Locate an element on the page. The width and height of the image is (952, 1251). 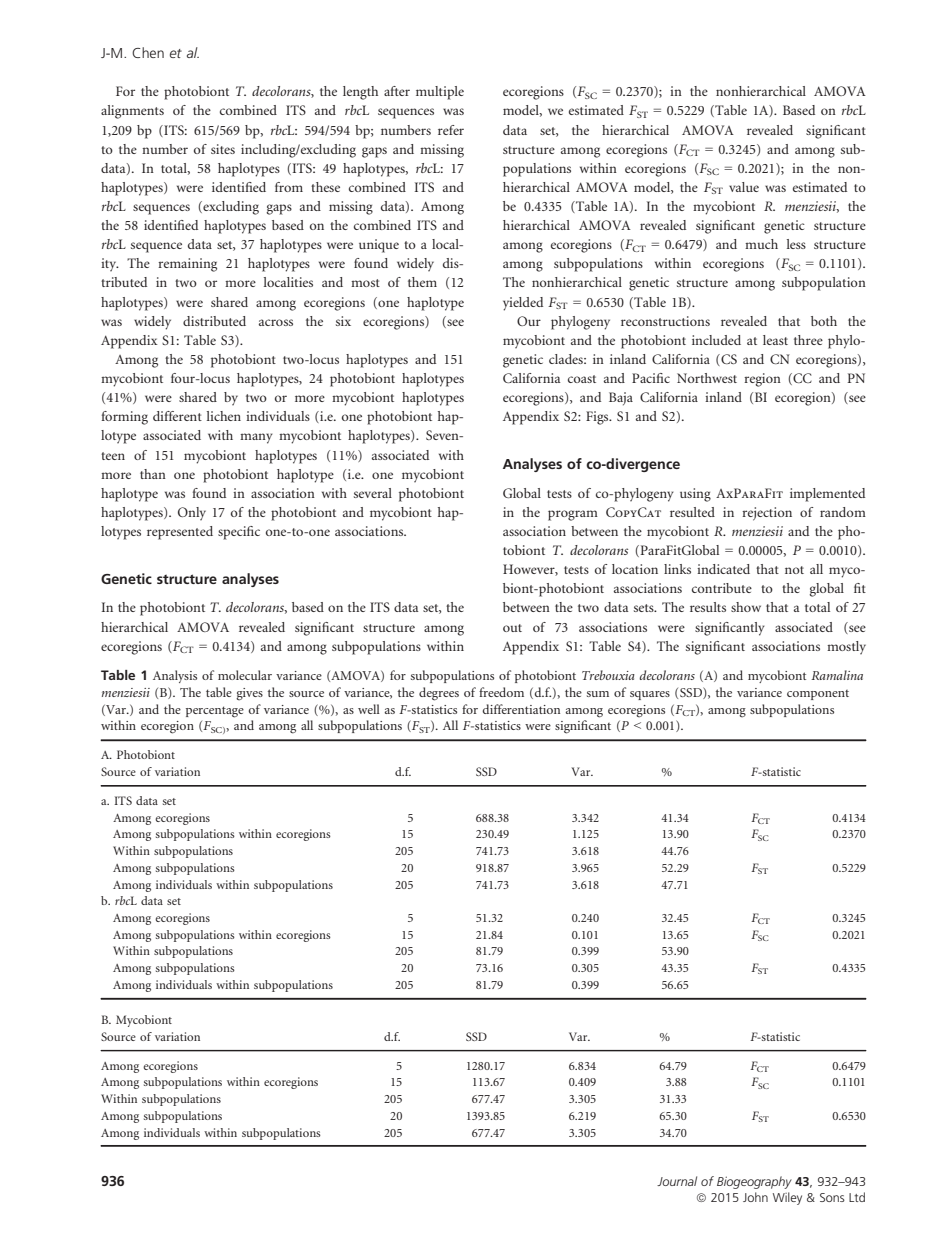
out is located at coordinates (512, 628).
